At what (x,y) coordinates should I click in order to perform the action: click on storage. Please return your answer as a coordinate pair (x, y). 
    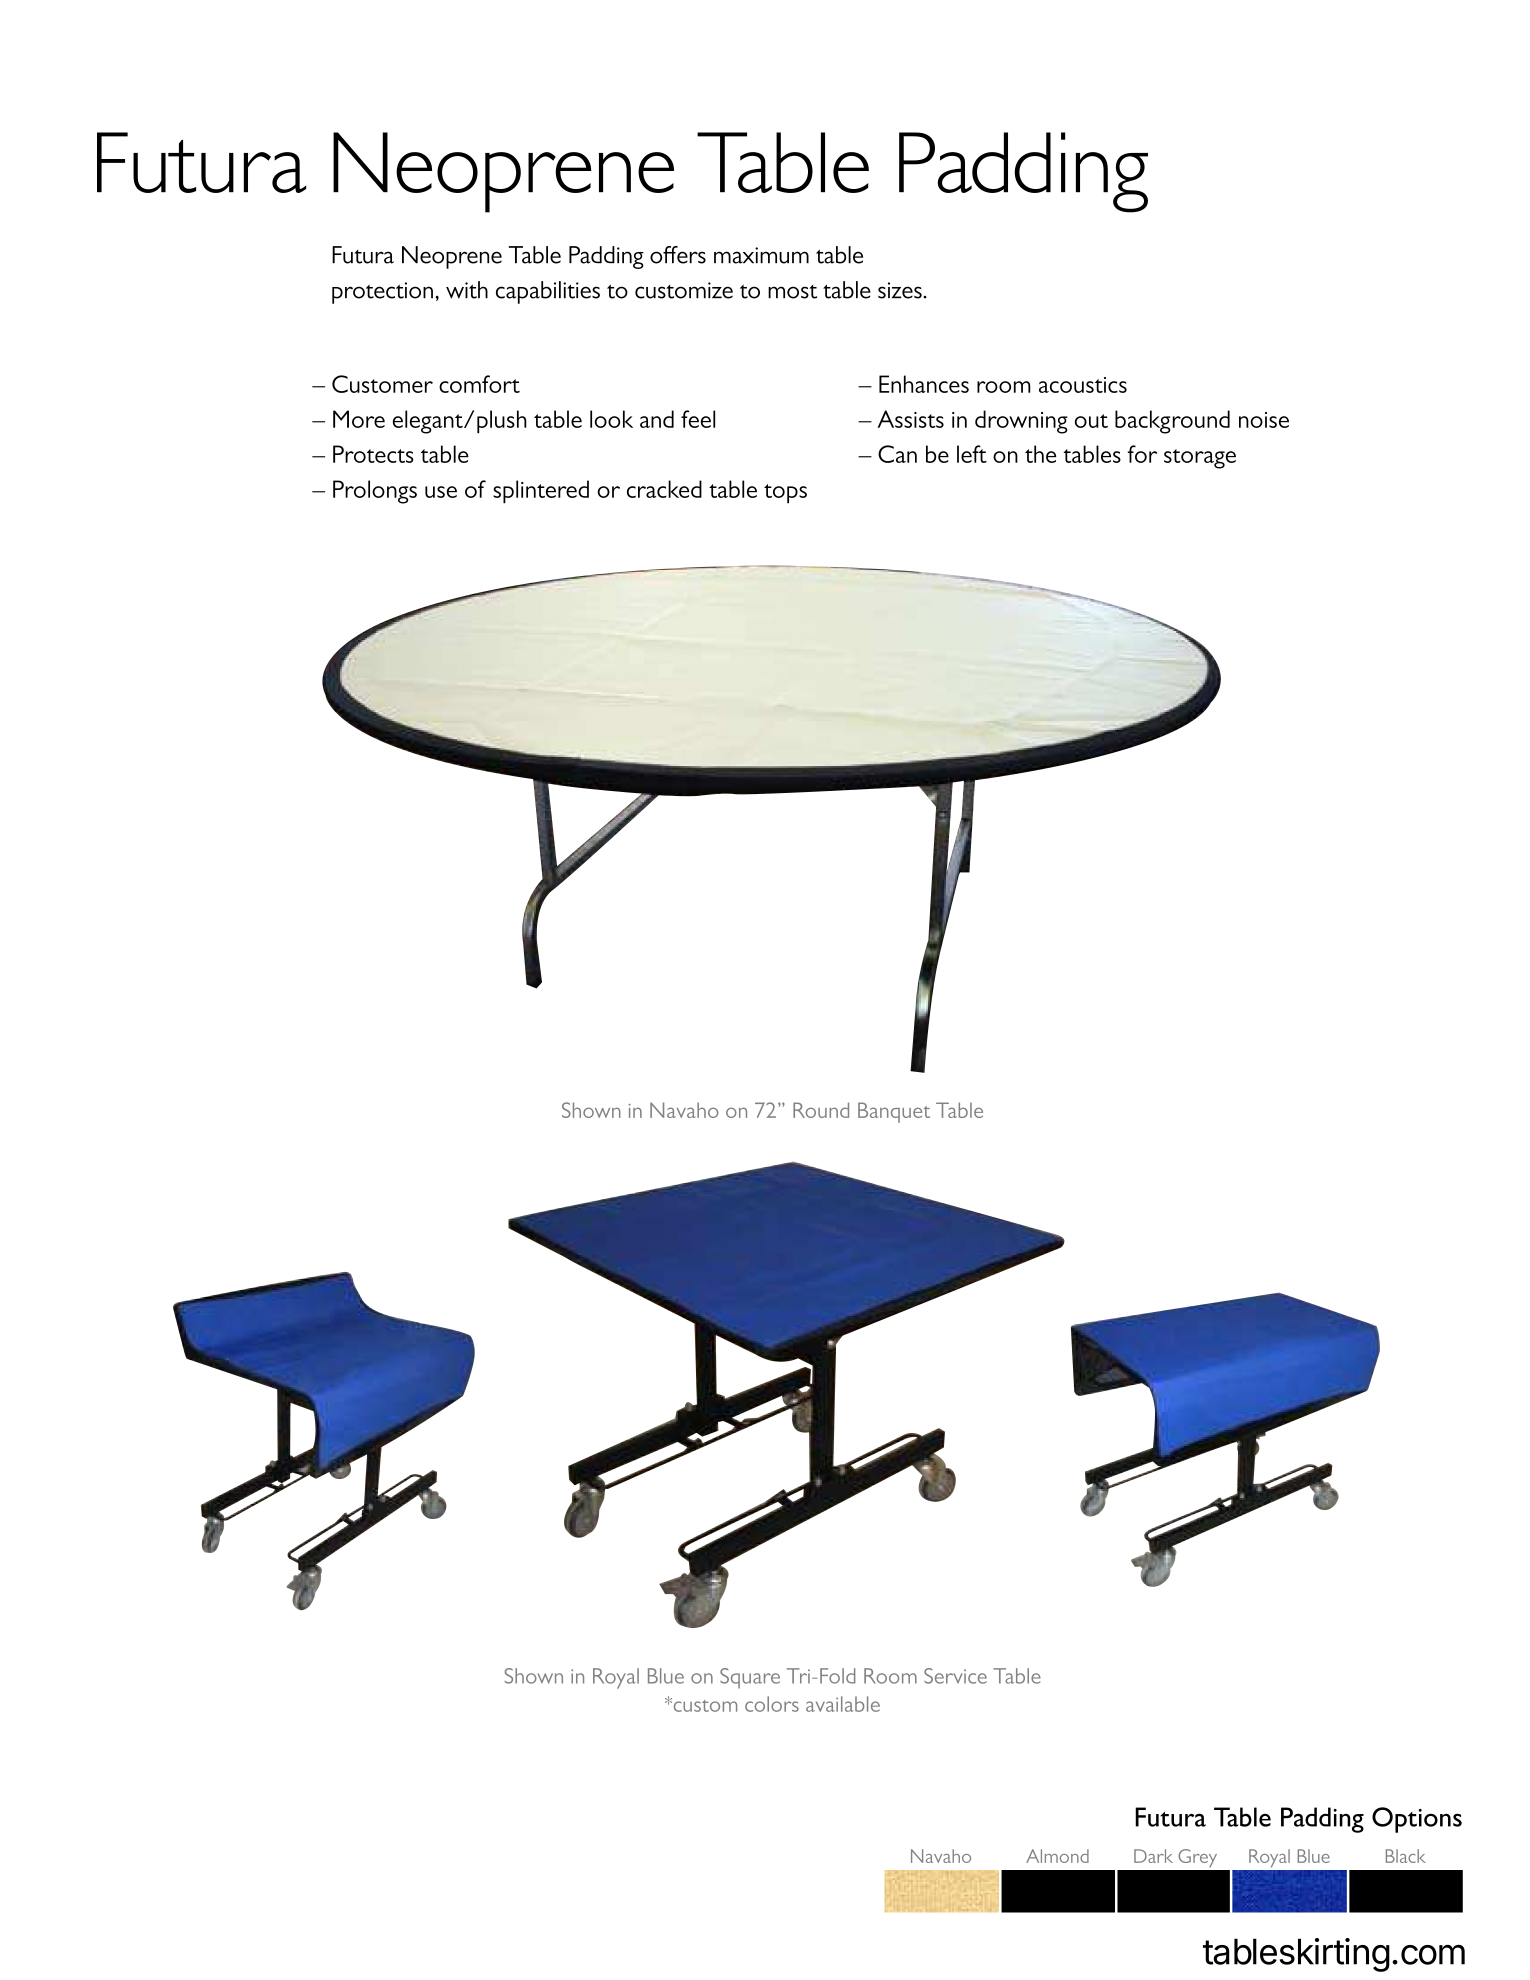
    Looking at the image, I should click on (1200, 459).
